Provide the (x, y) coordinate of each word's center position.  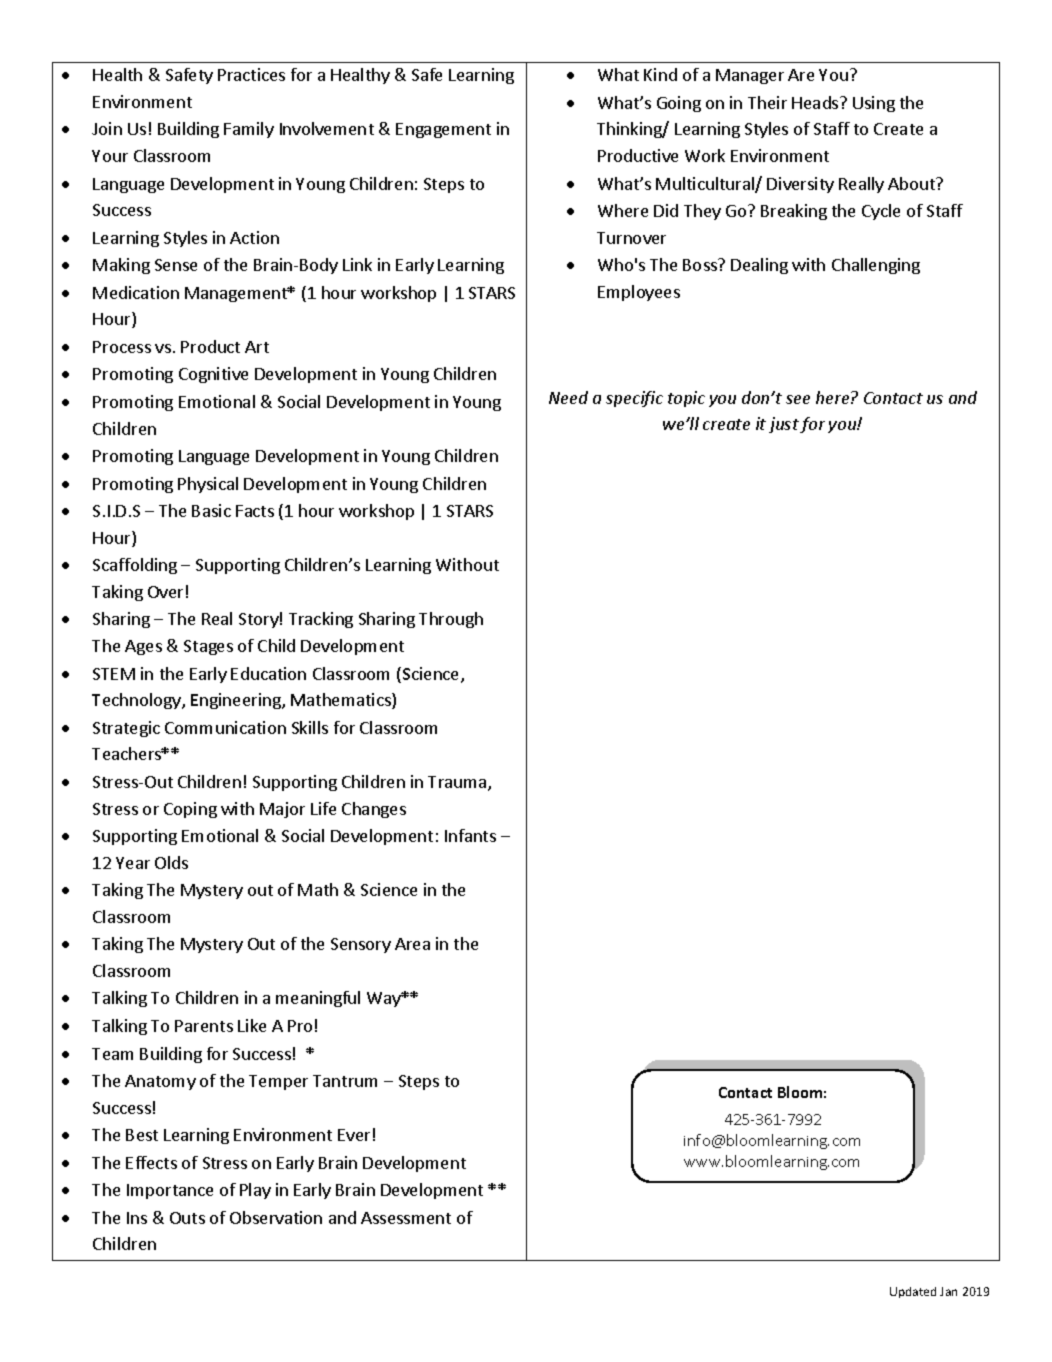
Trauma (458, 783)
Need (568, 397)
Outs (187, 1218)
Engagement (443, 130)
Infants (470, 835)
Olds (171, 862)
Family (249, 130)
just (784, 425)
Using (874, 104)
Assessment (406, 1218)
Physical (208, 485)
